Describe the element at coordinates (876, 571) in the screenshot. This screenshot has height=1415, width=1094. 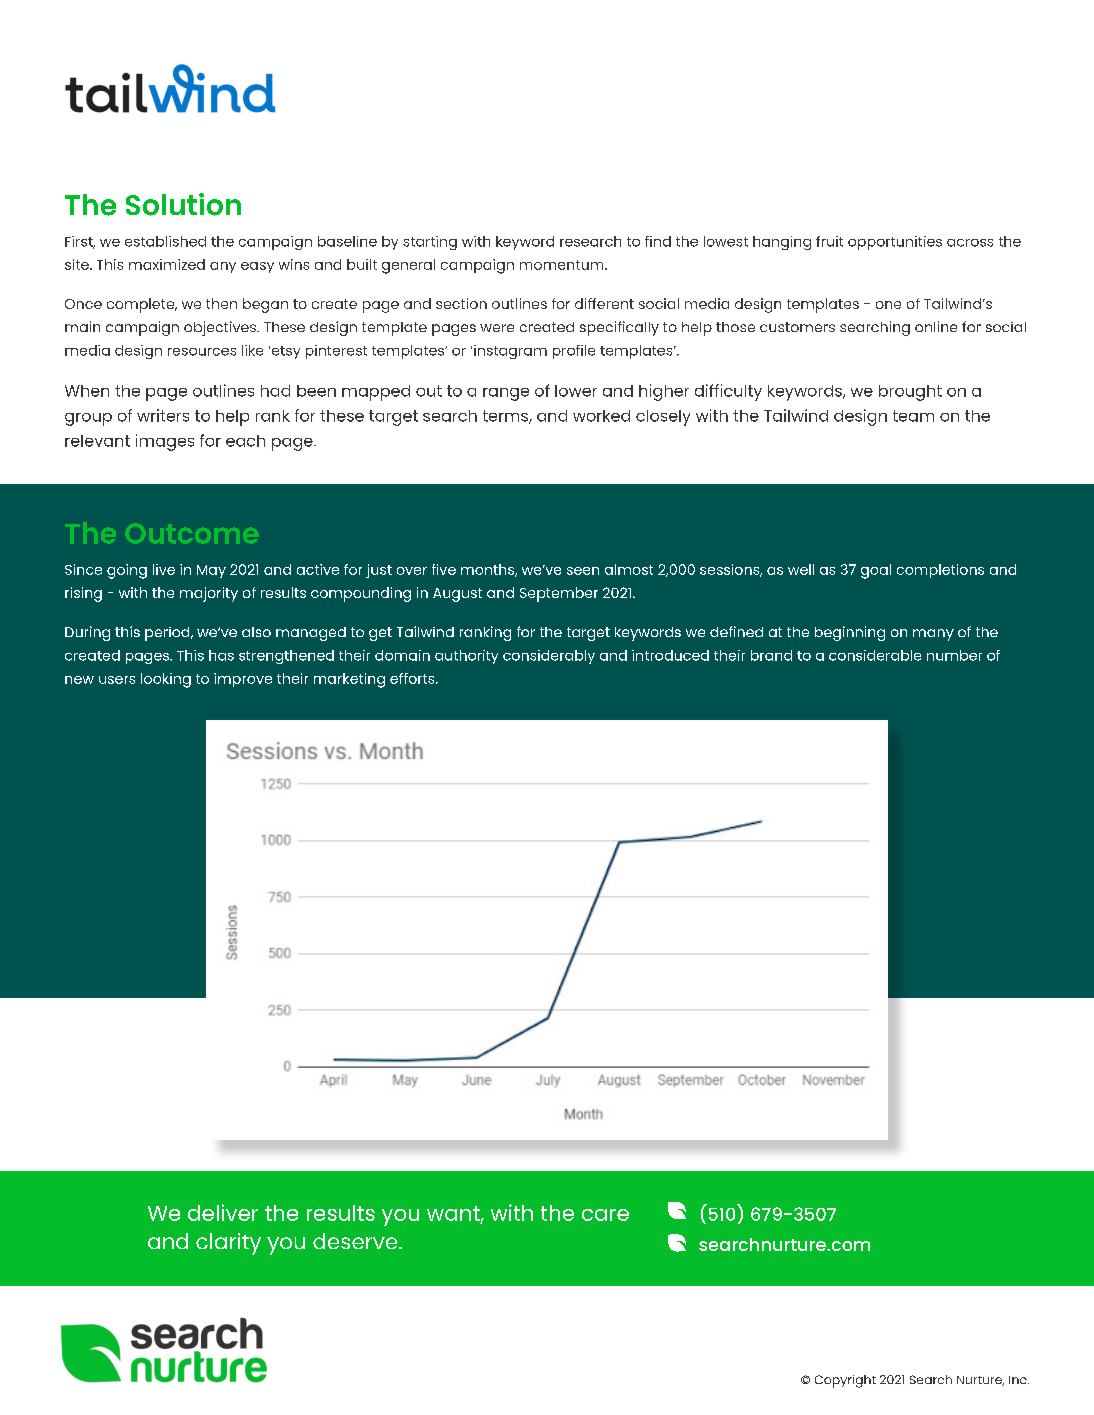
I see `goal` at that location.
